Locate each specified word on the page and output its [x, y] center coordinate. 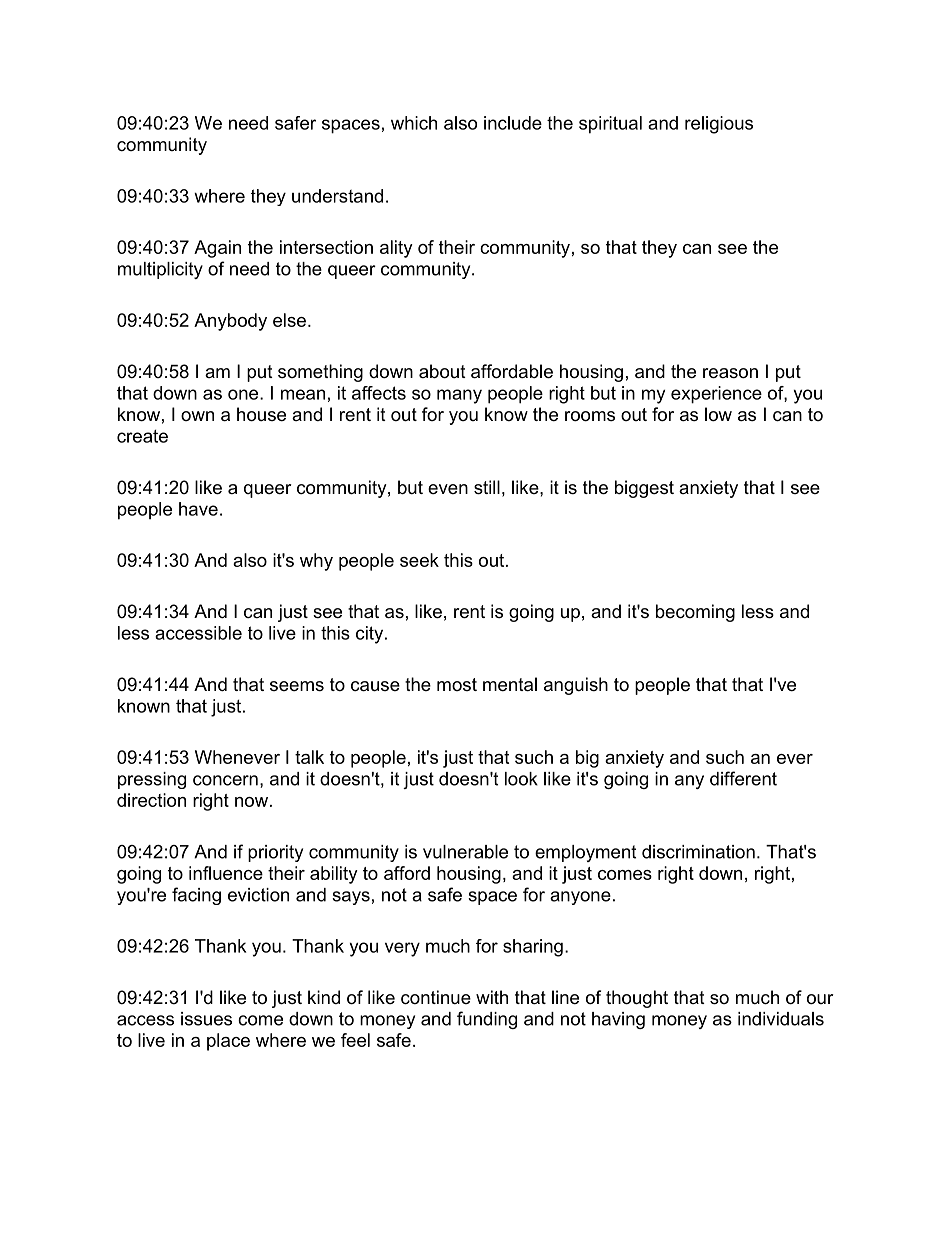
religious [719, 125]
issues [206, 1019]
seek [419, 560]
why [316, 562]
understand [337, 196]
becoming [695, 613]
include [513, 123]
